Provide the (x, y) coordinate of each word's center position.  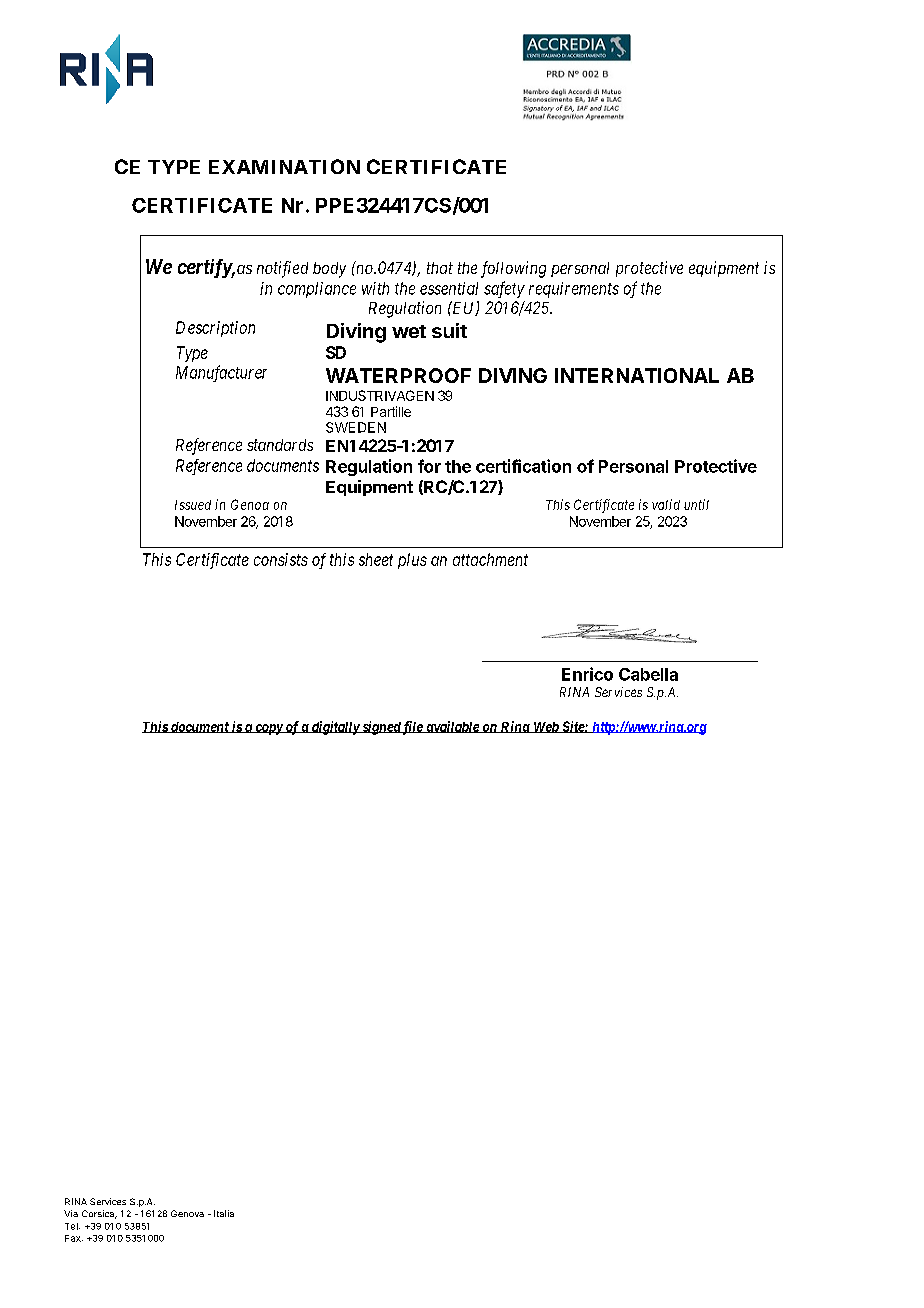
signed (381, 728)
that (440, 268)
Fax (74, 1238)
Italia (224, 1213)
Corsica (99, 1214)
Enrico (587, 674)
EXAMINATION (284, 166)
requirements (574, 290)
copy (268, 729)
